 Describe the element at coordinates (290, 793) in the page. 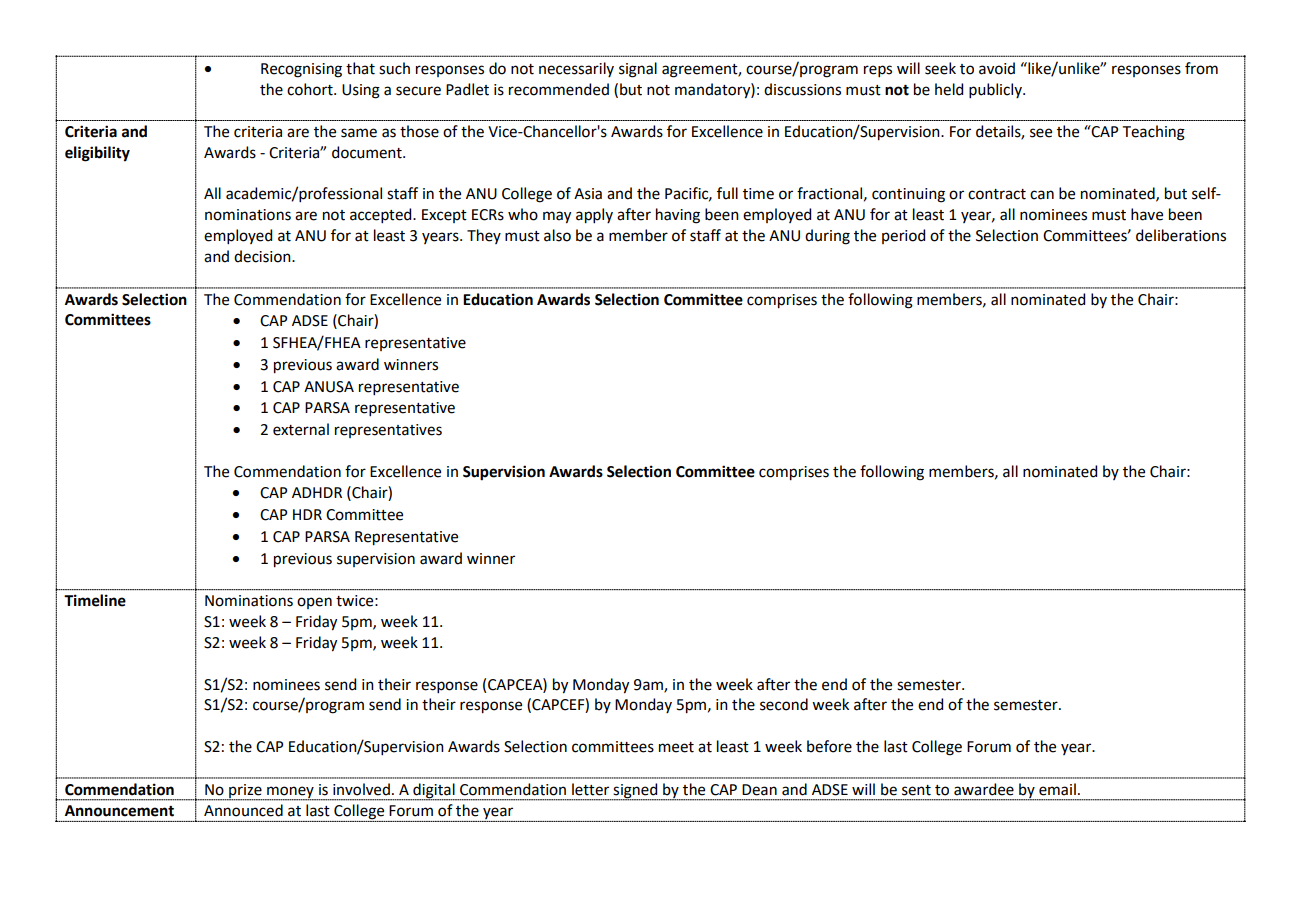

I see `money` at that location.
